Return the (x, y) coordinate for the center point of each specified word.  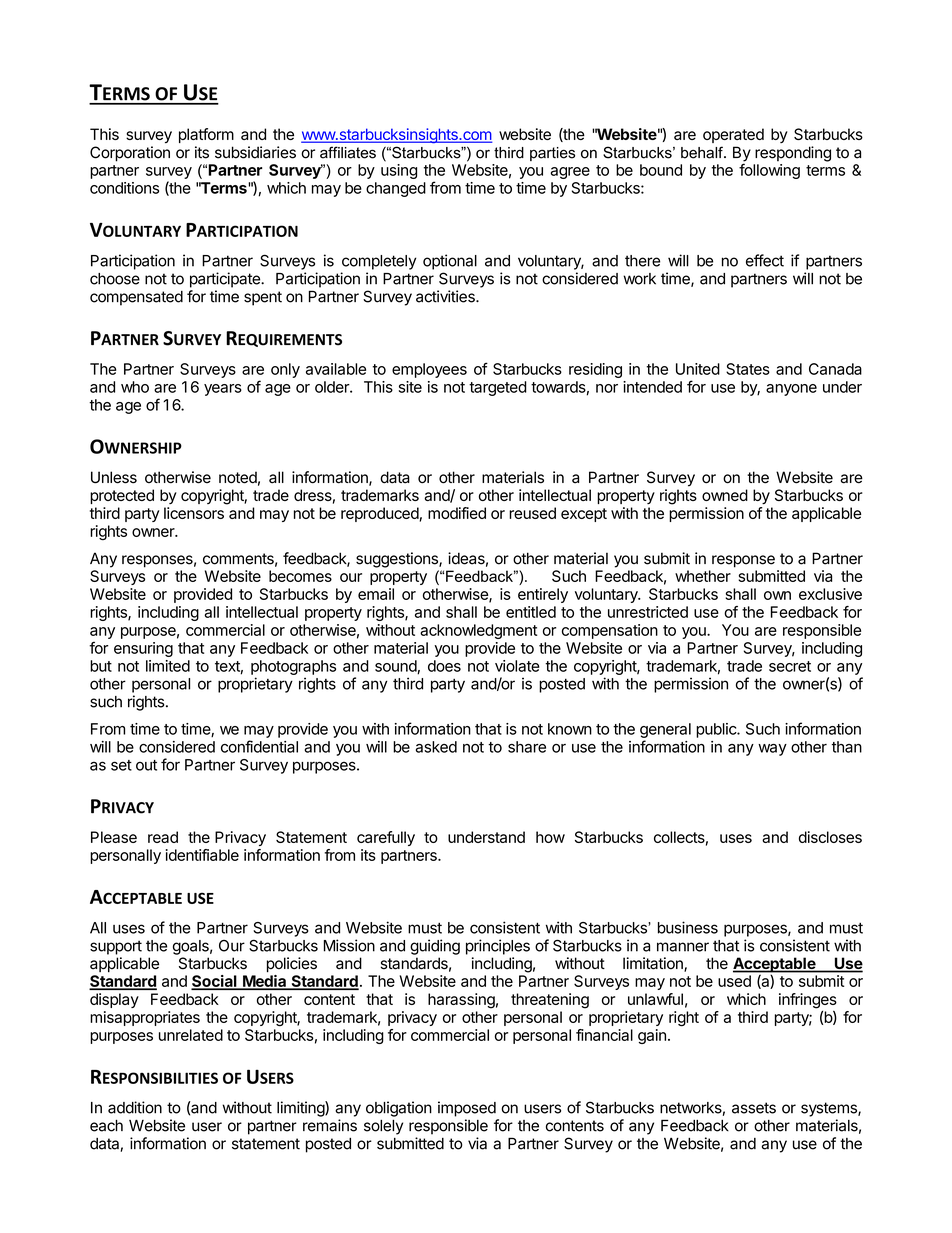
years (223, 390)
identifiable (202, 855)
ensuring (143, 649)
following (769, 171)
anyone (791, 390)
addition (135, 1107)
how (550, 837)
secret (790, 666)
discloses (830, 837)
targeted (498, 388)
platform (206, 135)
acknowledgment (478, 631)
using (399, 171)
